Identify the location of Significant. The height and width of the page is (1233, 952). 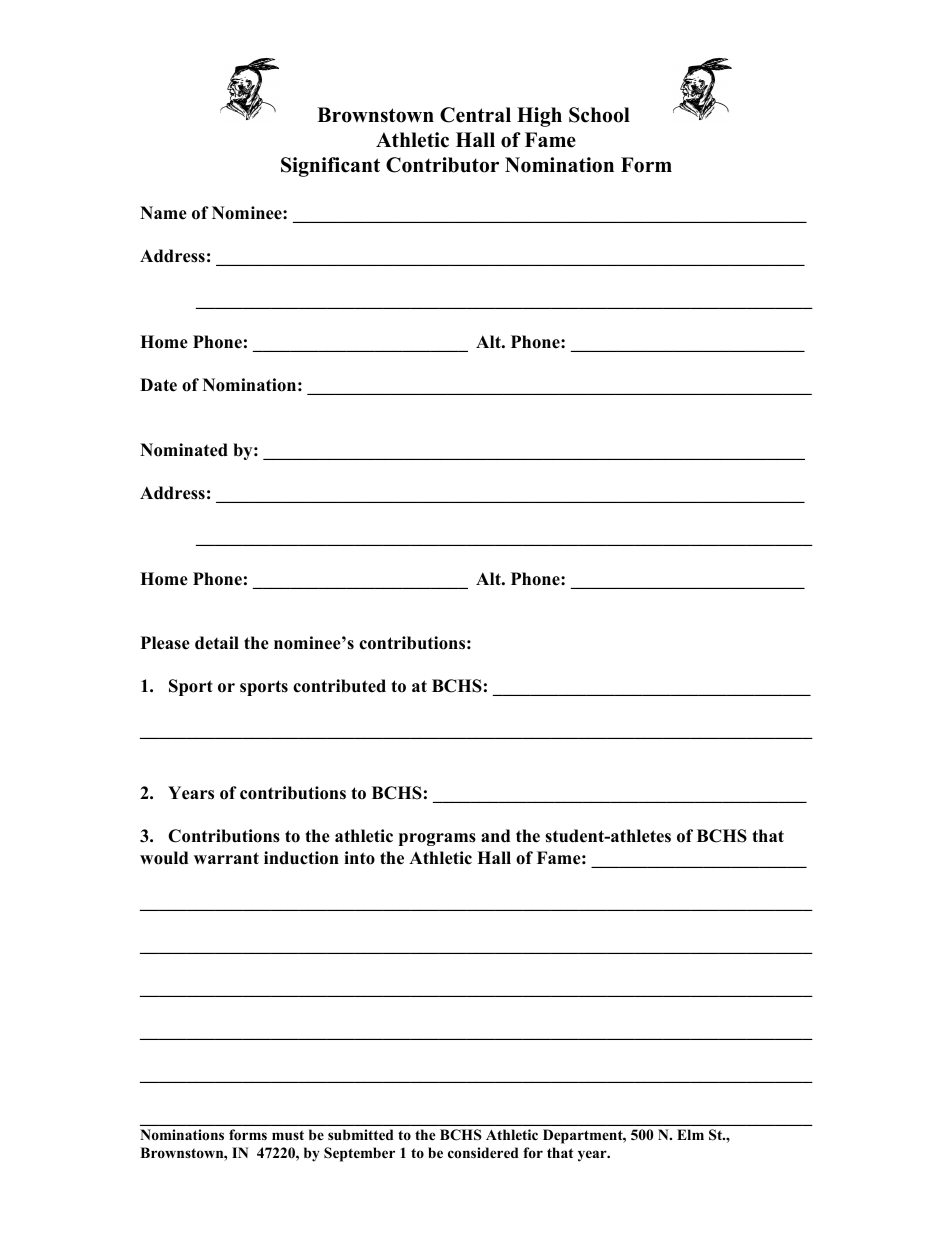
(330, 167).
